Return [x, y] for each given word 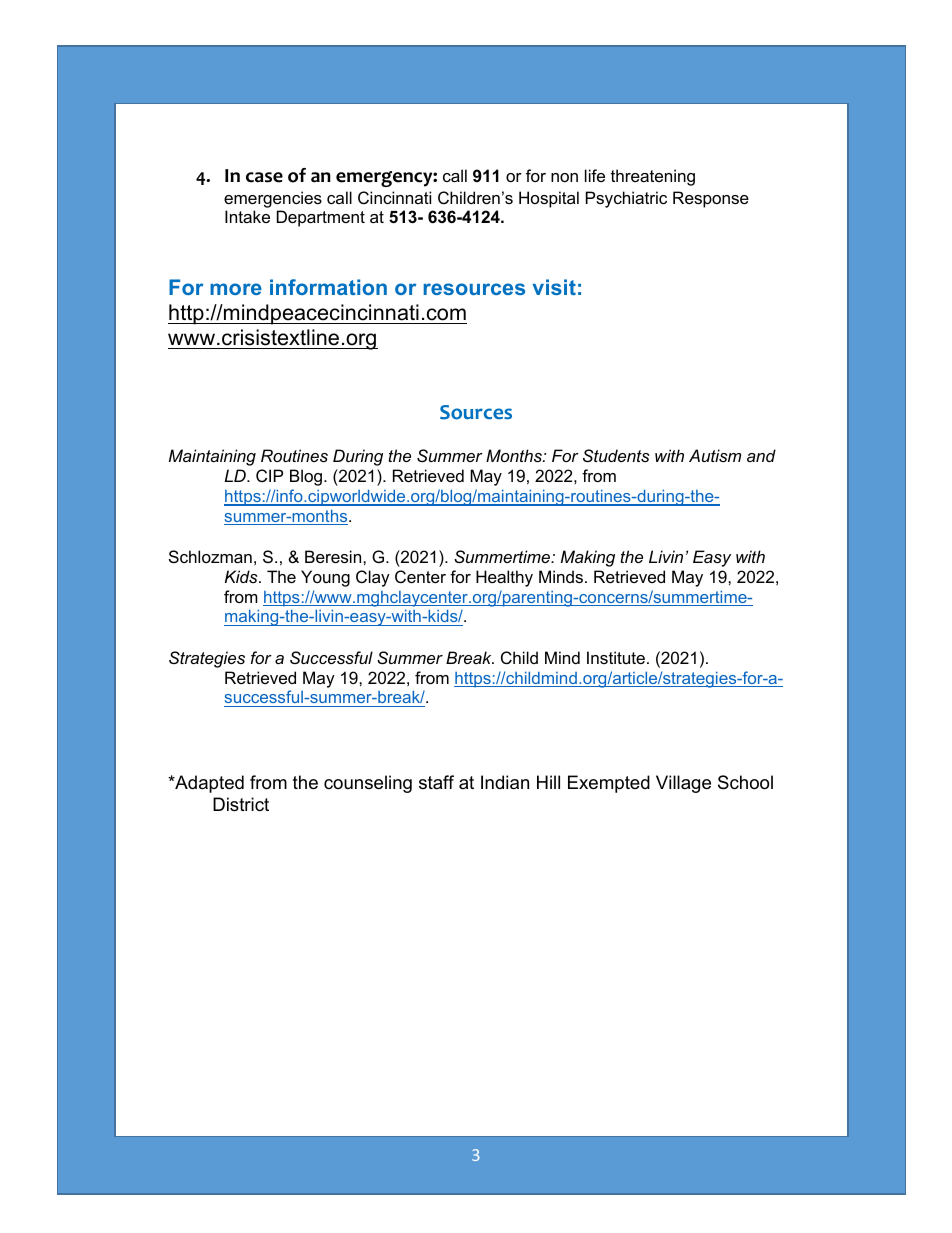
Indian [505, 782]
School [745, 782]
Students [616, 455]
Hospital [549, 199]
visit [554, 287]
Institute [616, 657]
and [761, 455]
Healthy [504, 578]
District [241, 804]
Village [683, 784]
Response [711, 199]
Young [325, 578]
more [236, 289]
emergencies [273, 199]
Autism [715, 455]
